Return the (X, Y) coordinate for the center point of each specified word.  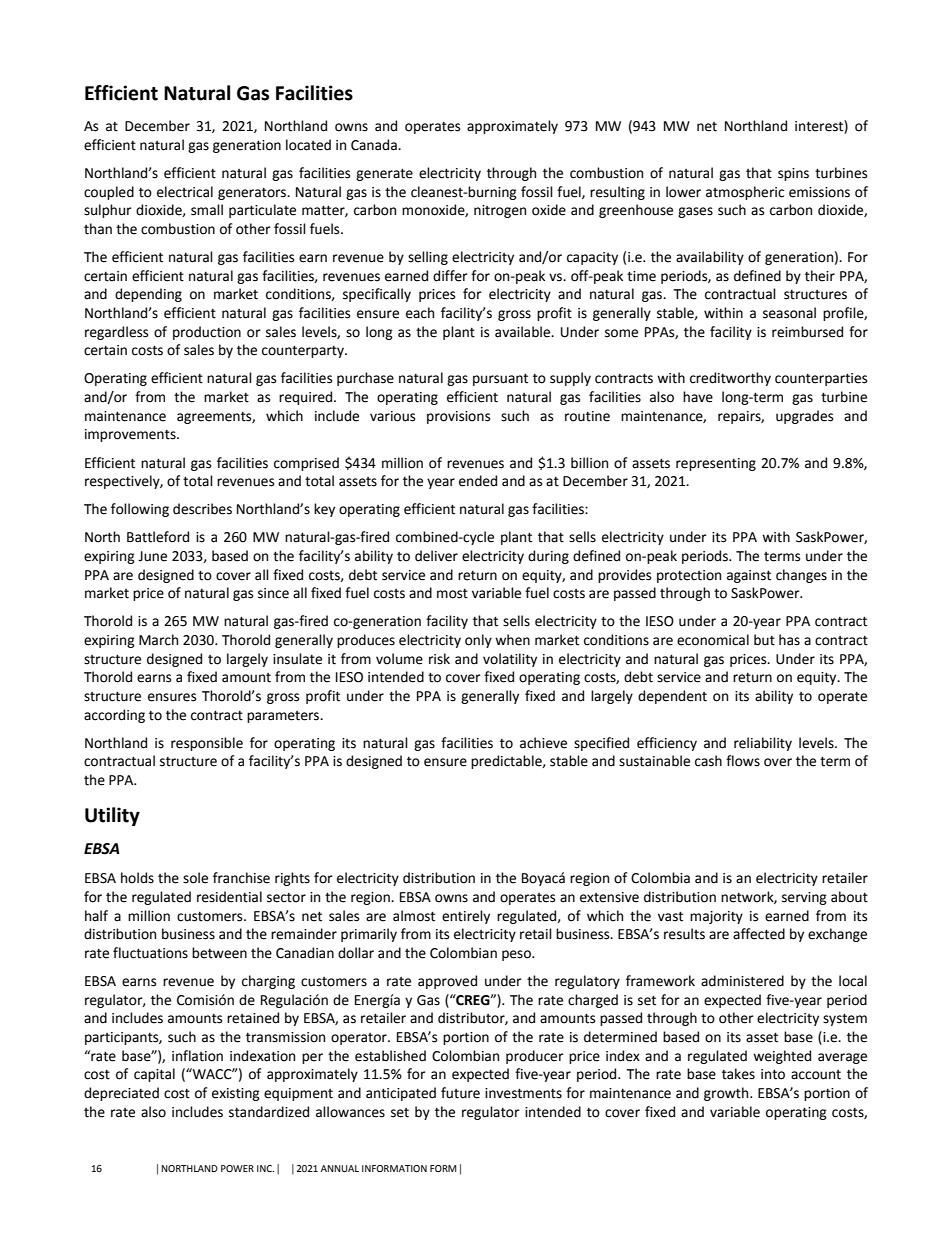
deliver (436, 556)
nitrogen (500, 211)
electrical (185, 192)
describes (202, 509)
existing (236, 1094)
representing (716, 464)
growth (727, 1094)
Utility (112, 816)
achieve (543, 743)
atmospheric (745, 193)
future (460, 1093)
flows (743, 761)
